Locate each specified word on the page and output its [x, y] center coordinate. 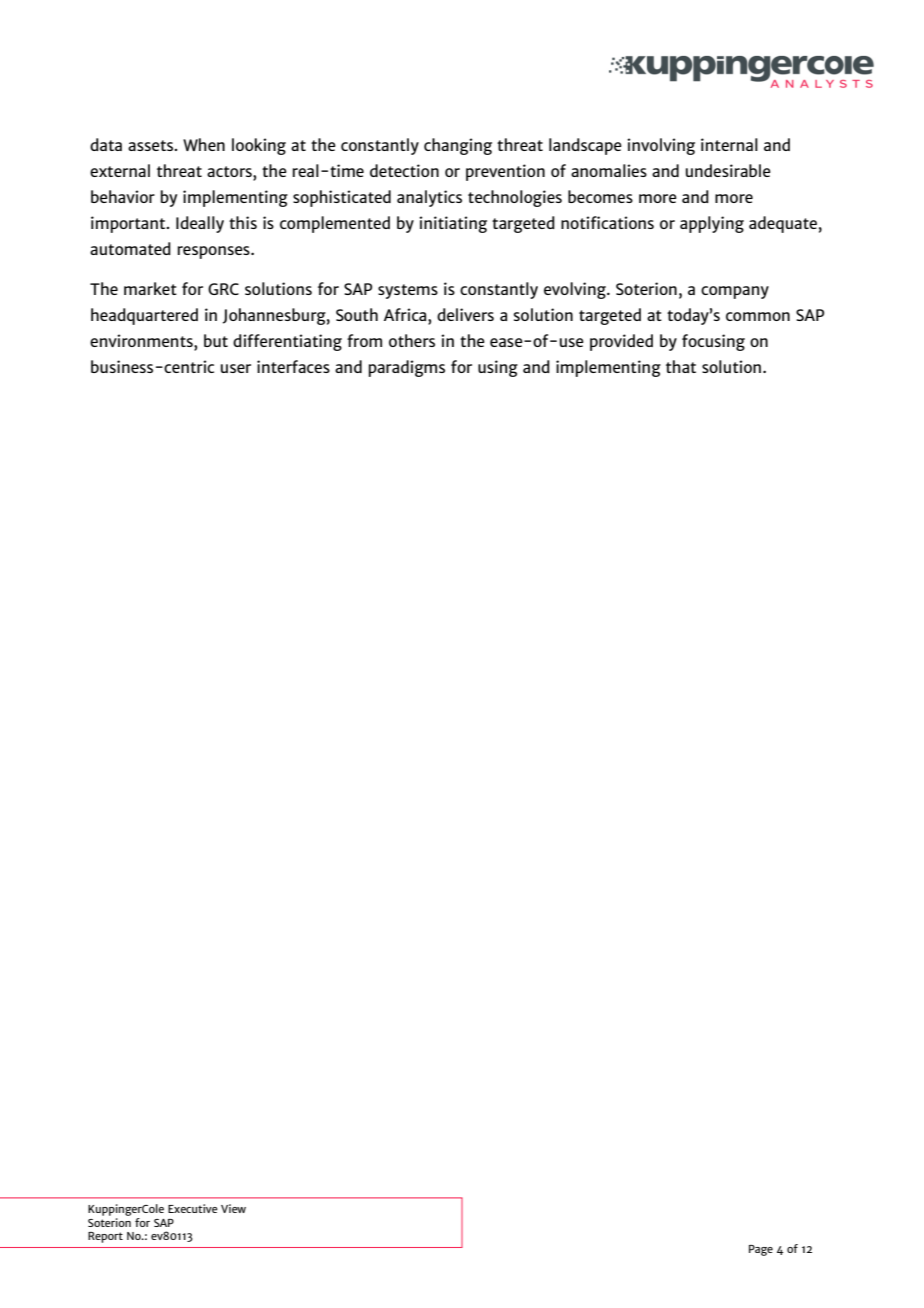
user [236, 368]
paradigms [407, 368]
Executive [193, 1208]
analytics [429, 198]
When [204, 144]
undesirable [728, 170]
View [233, 1208]
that [681, 366]
